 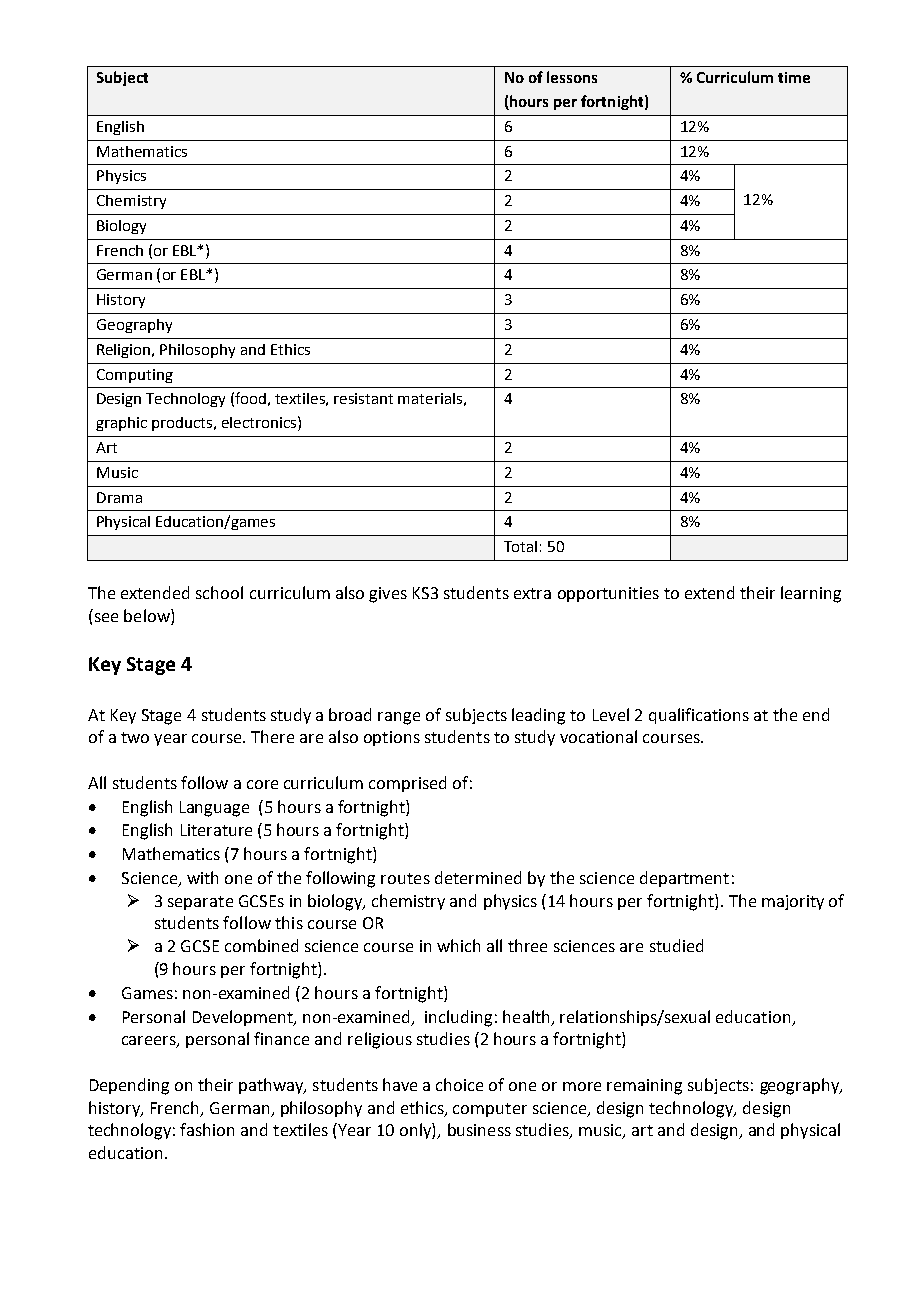 I want to click on learning, so click(x=811, y=594).
